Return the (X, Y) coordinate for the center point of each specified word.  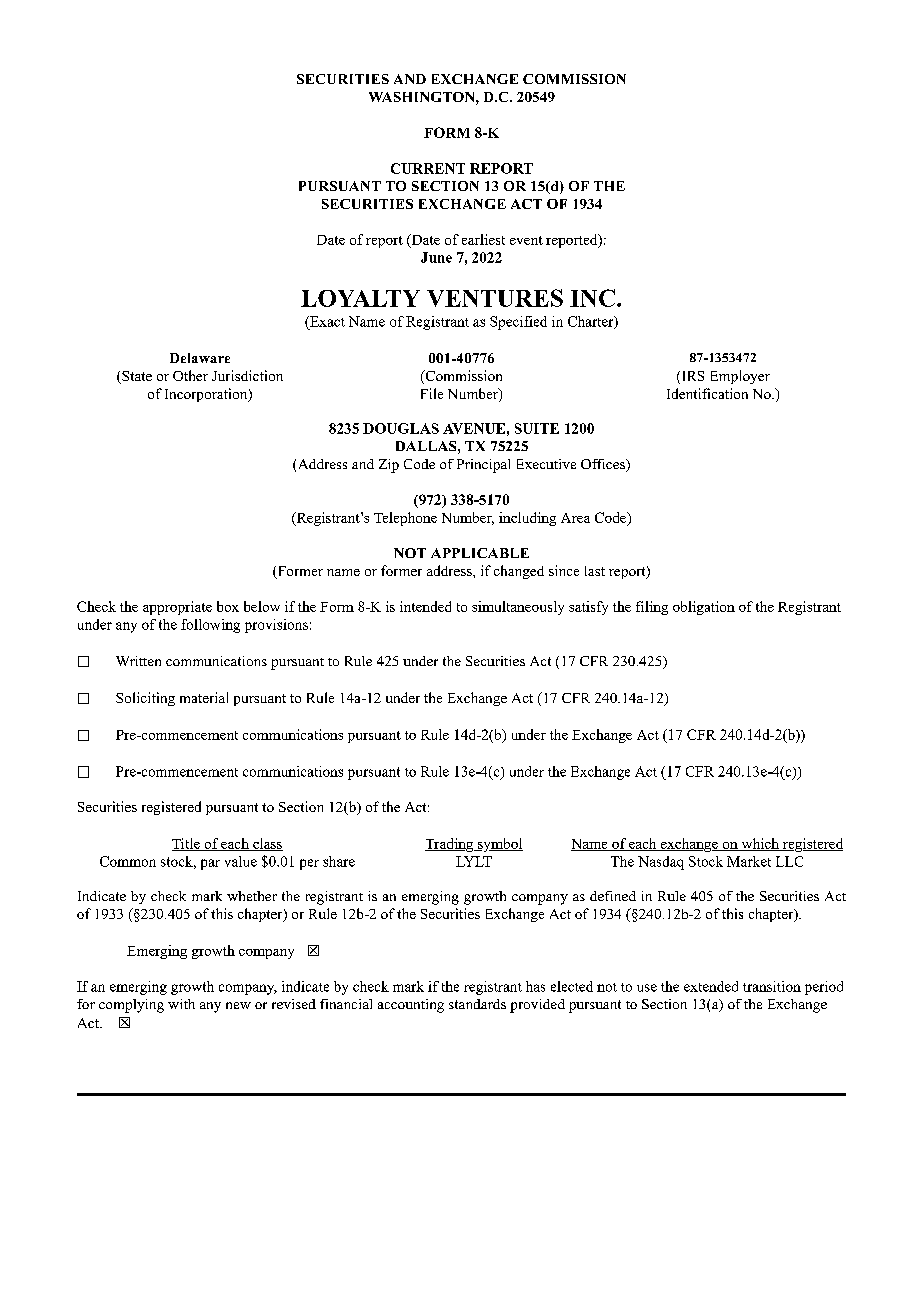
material (204, 697)
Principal (483, 466)
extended (711, 986)
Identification (707, 393)
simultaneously (518, 608)
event (526, 240)
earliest (483, 239)
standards (477, 1004)
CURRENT (428, 168)
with (181, 1004)
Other (190, 375)
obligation (704, 608)
